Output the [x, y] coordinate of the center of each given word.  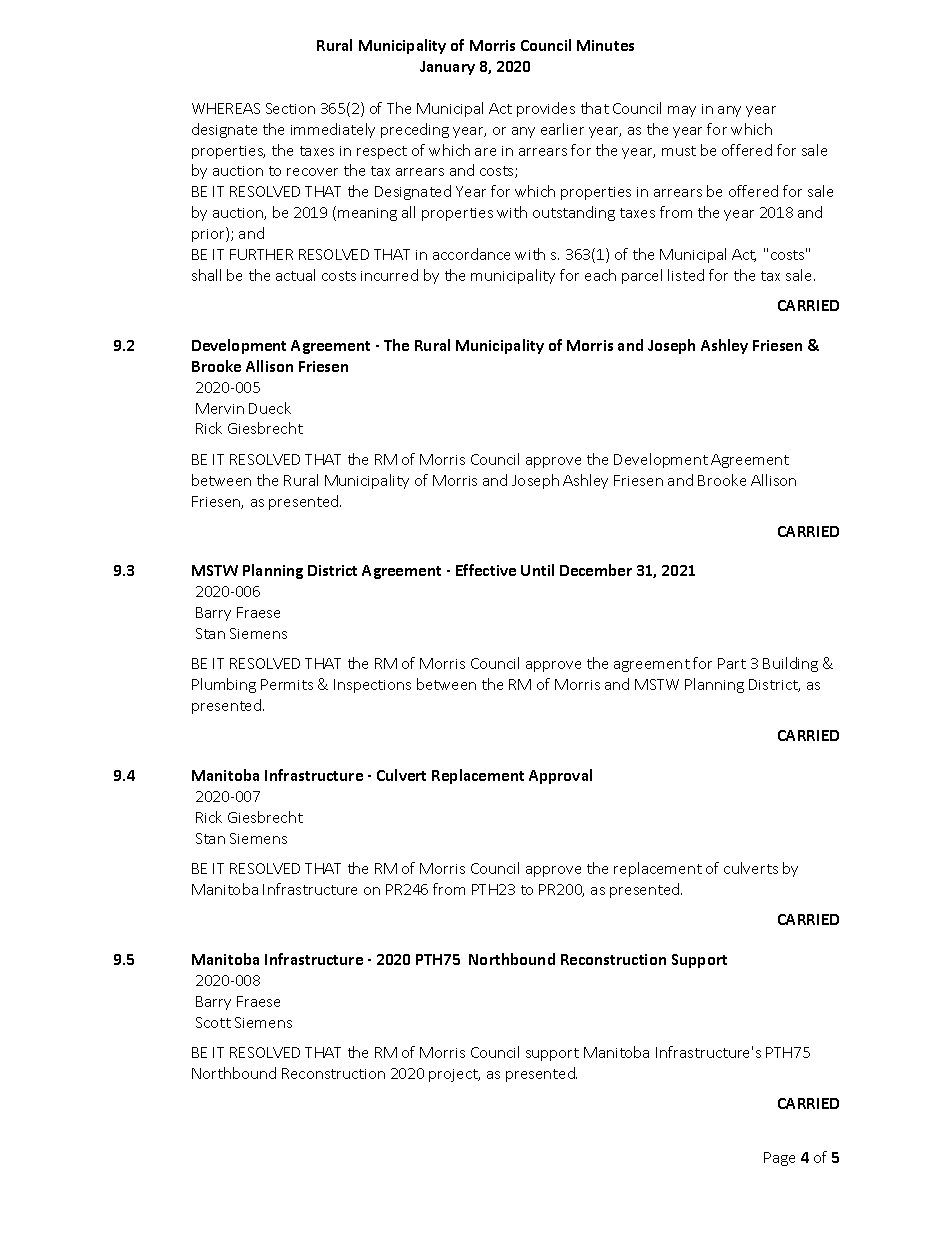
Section [290, 108]
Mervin [220, 408]
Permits [287, 684]
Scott [213, 1022]
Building [790, 664]
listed [686, 275]
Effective [486, 570]
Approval [560, 776]
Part [732, 663]
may [682, 111]
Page [779, 1159]
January [447, 68]
